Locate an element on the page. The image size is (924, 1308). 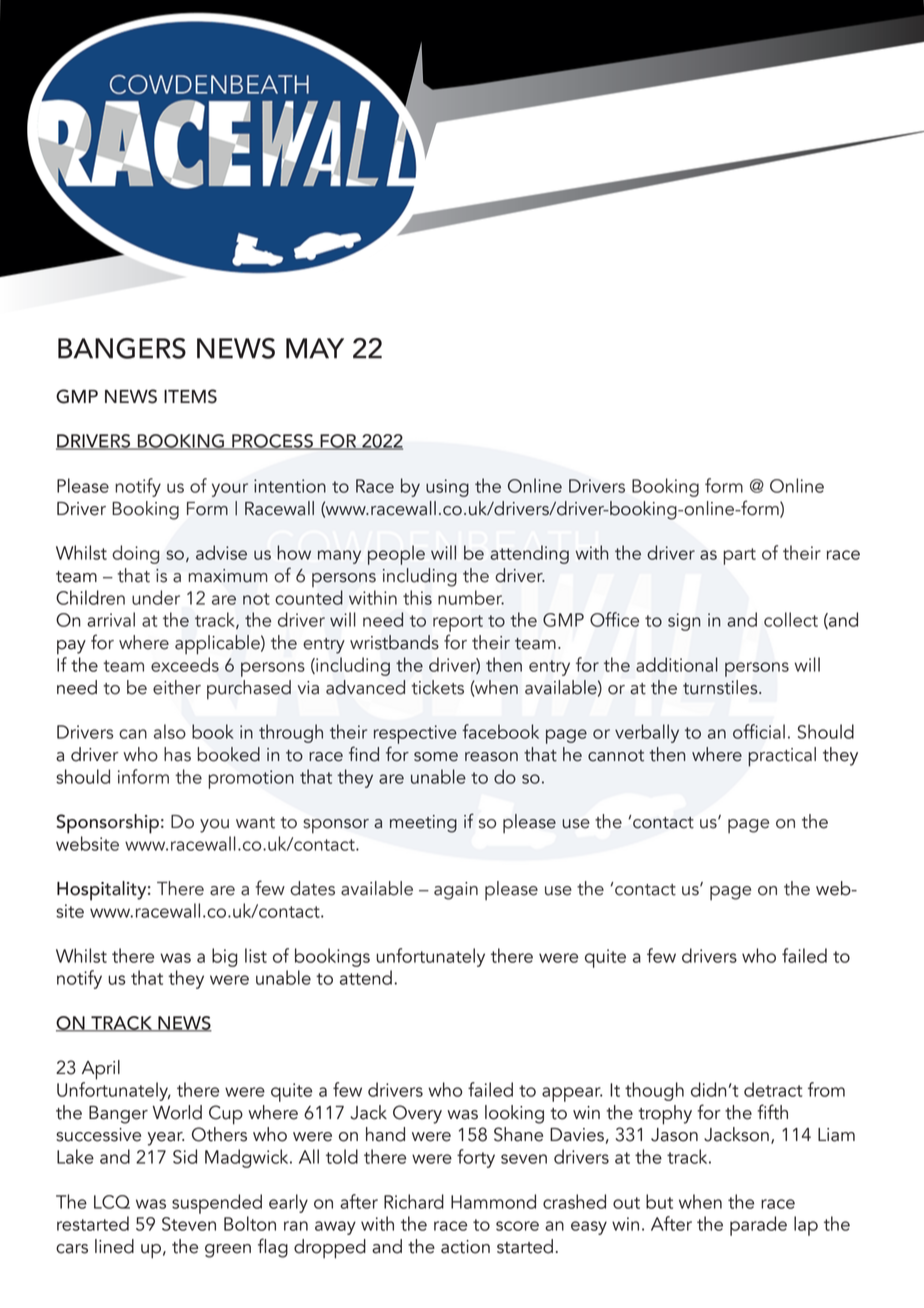
MAY is located at coordinates (315, 348).
